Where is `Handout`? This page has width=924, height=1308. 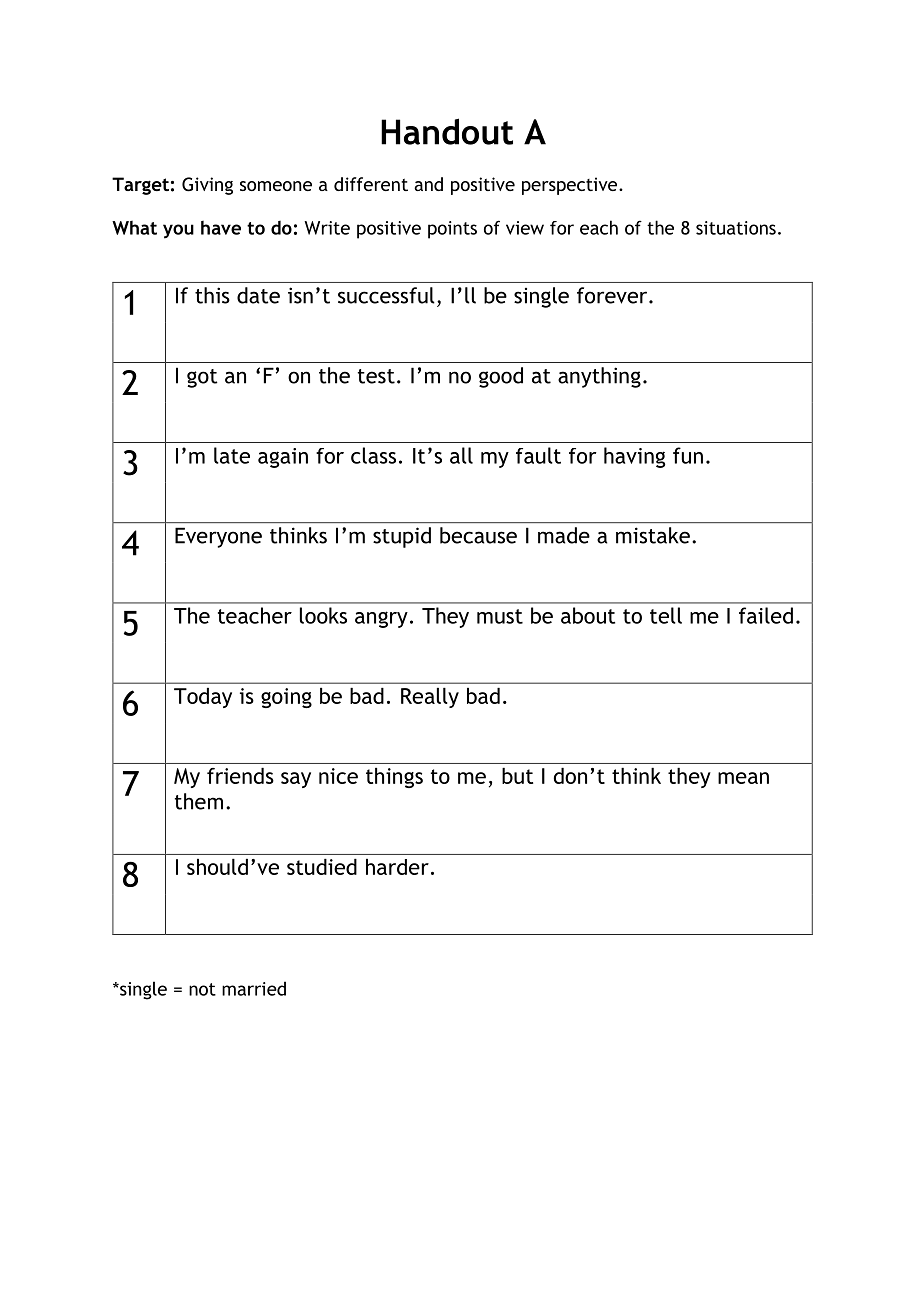
Handout is located at coordinates (447, 131).
